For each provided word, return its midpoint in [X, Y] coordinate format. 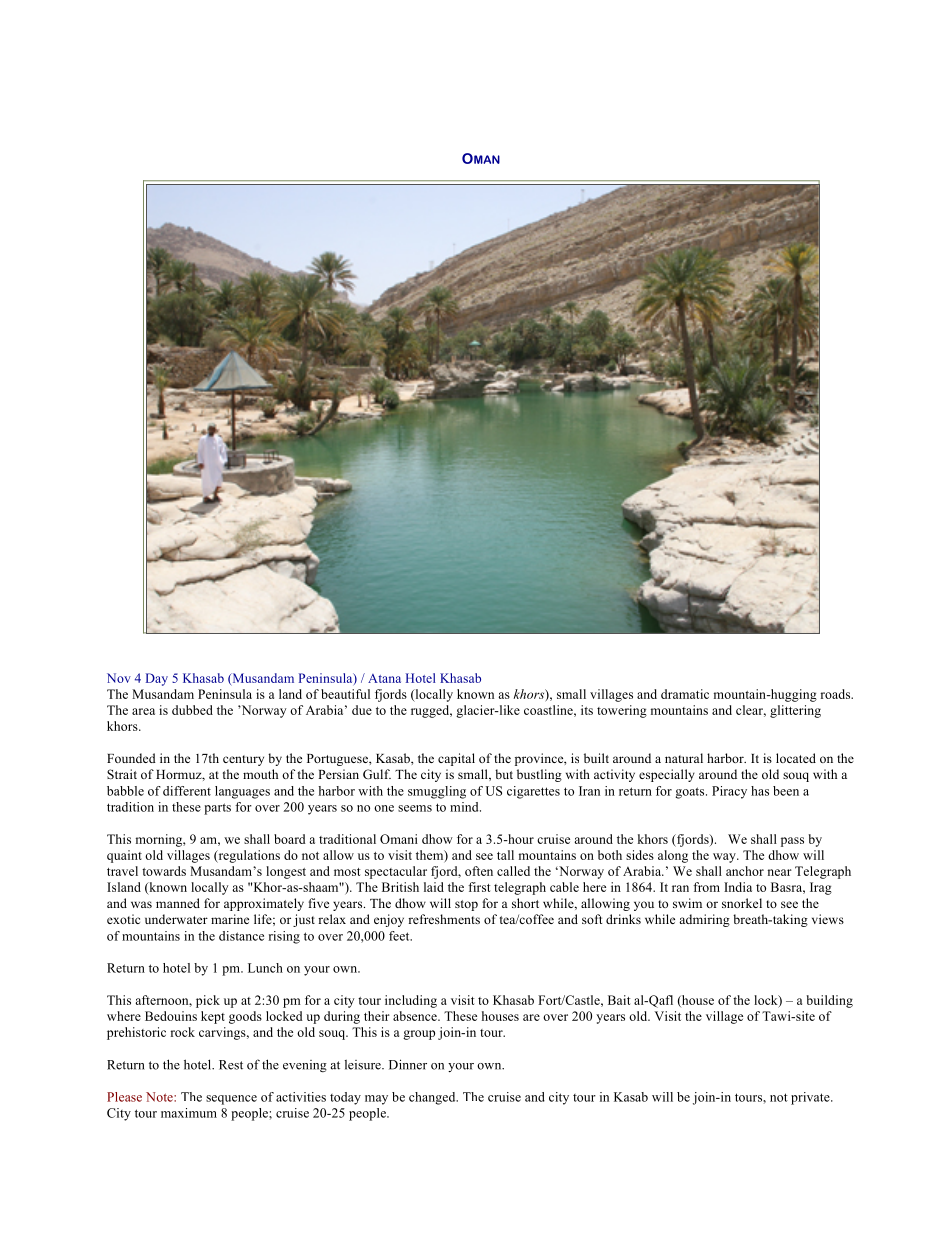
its [587, 710]
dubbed [192, 710]
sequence [231, 1100]
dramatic [685, 694]
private [811, 1098]
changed [433, 1098]
